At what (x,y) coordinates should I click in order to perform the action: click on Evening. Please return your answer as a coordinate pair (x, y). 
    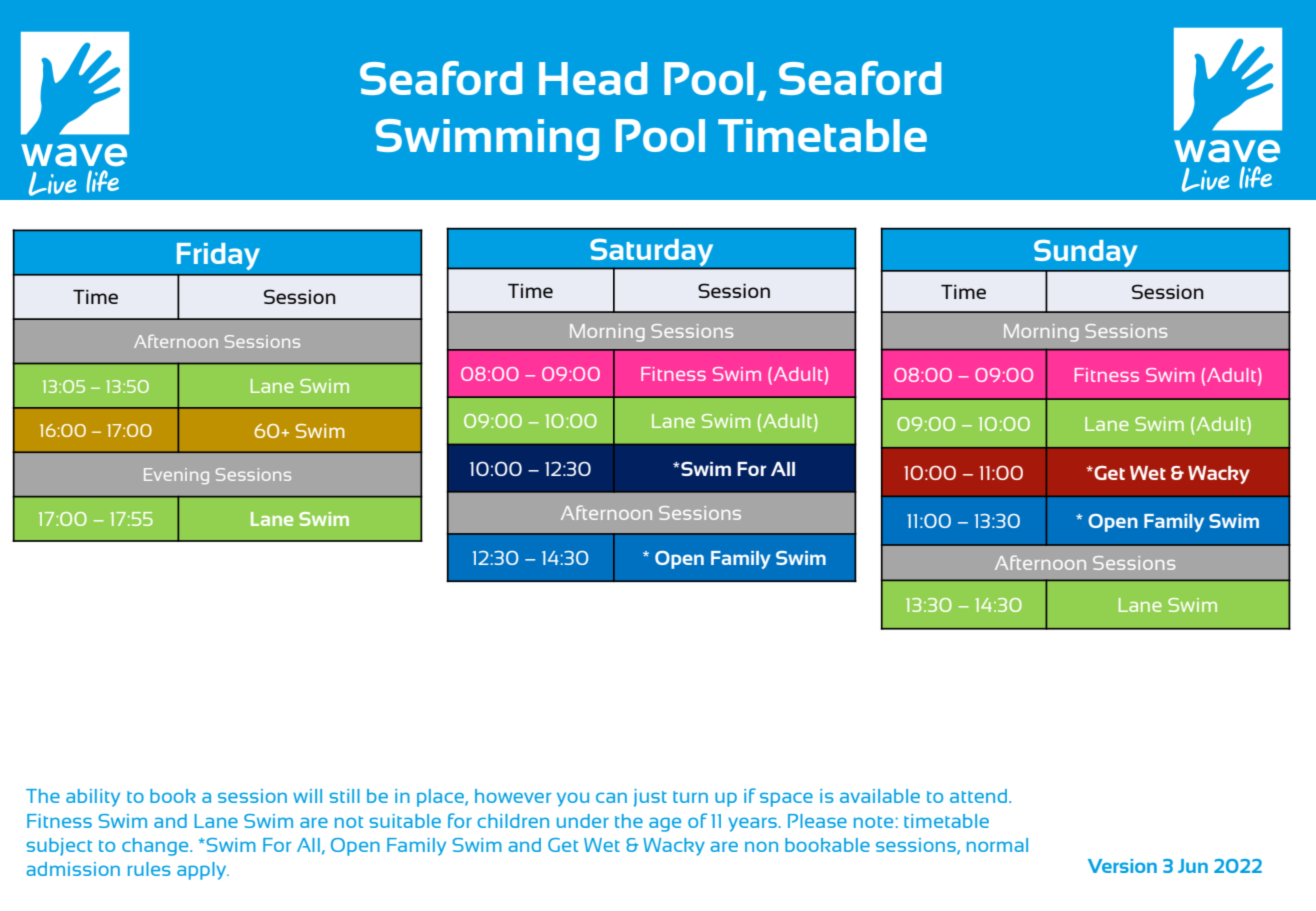
    Looking at the image, I should click on (176, 476).
